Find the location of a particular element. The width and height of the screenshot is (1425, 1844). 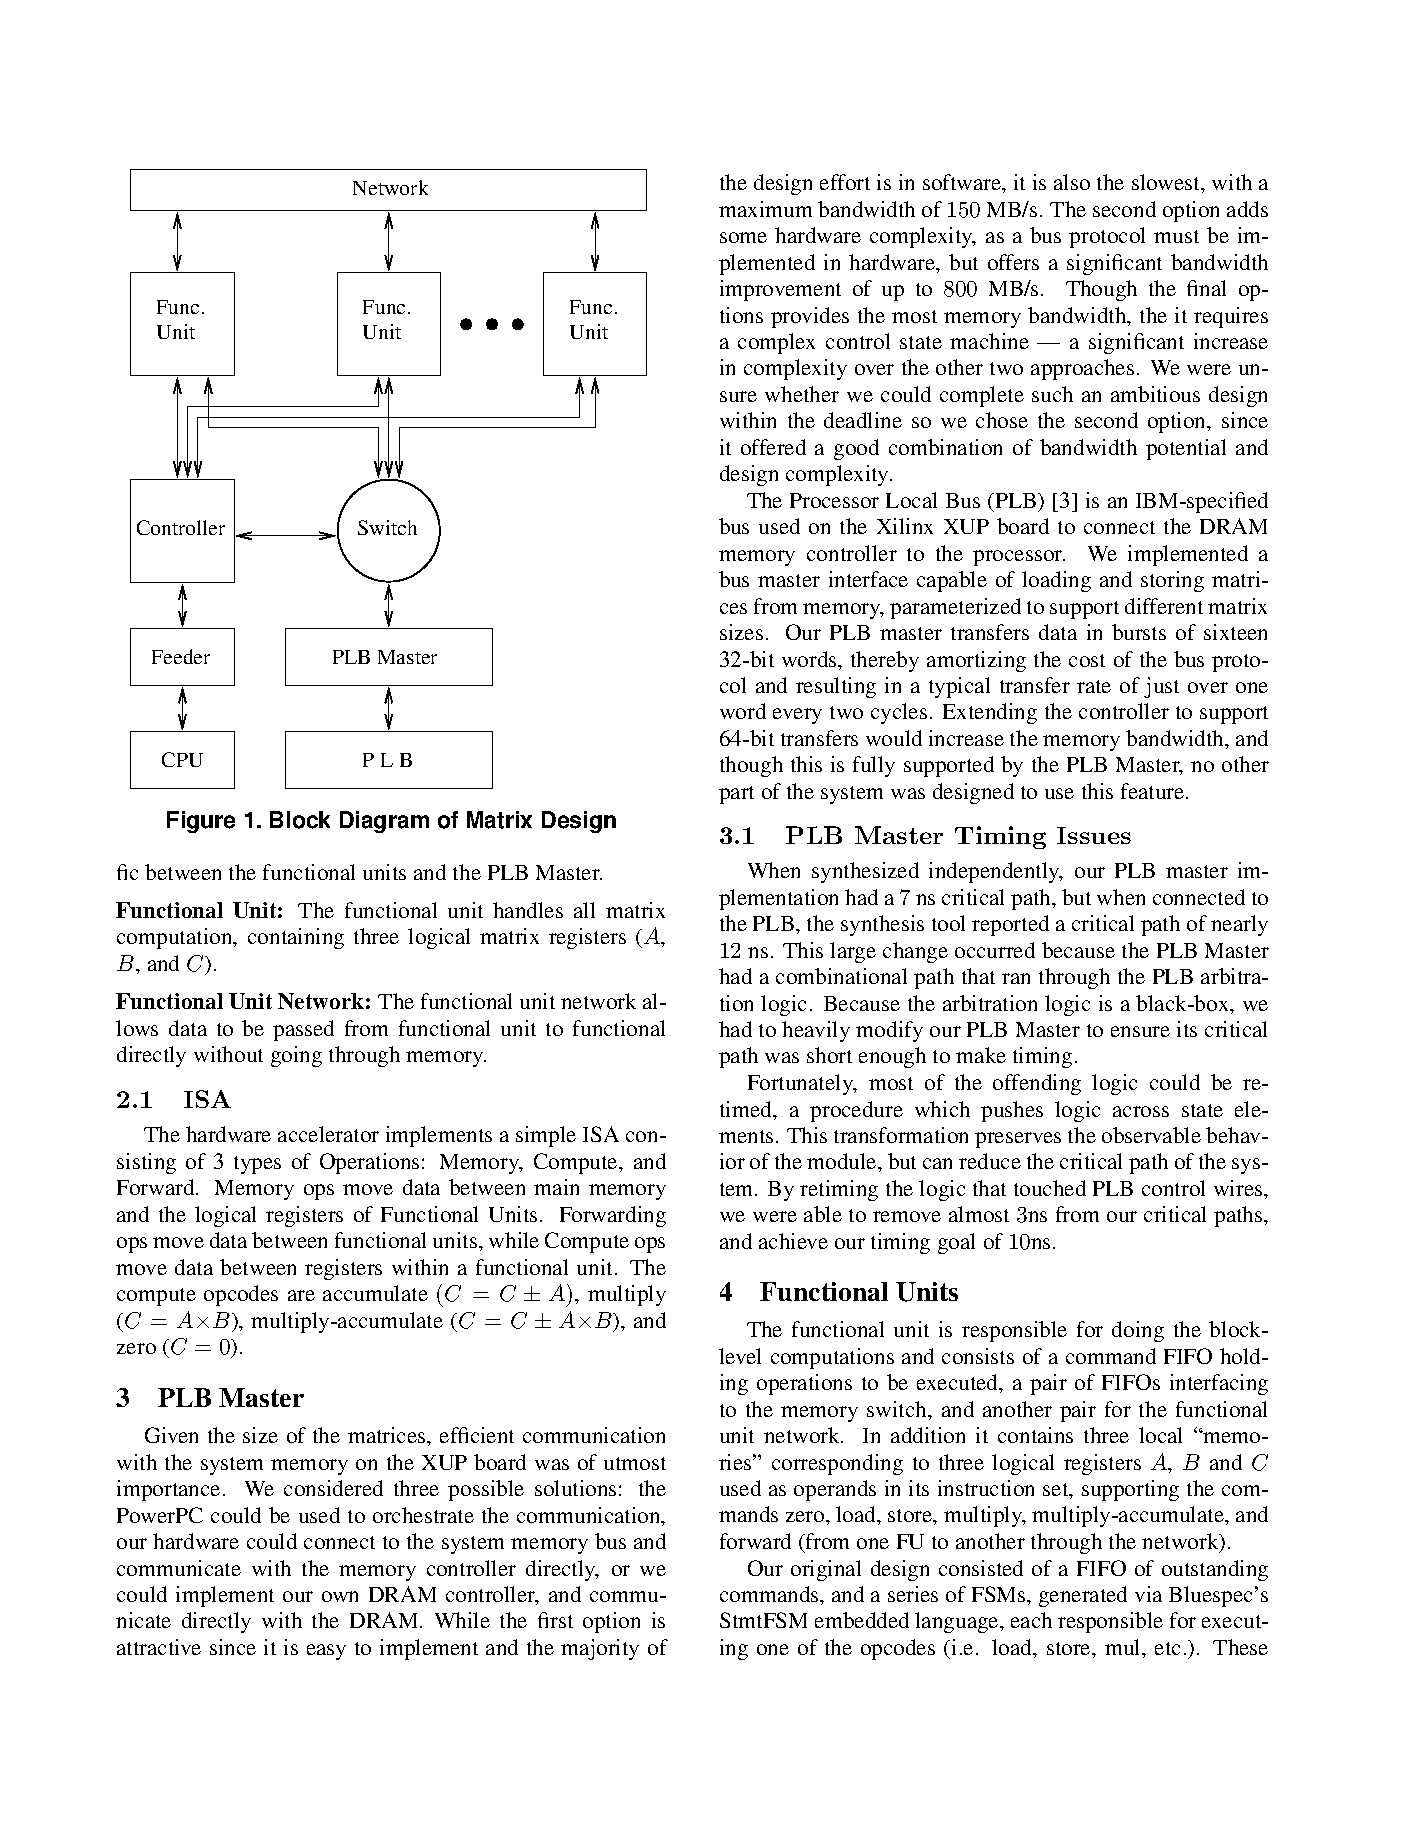

Feeder is located at coordinates (181, 656).
